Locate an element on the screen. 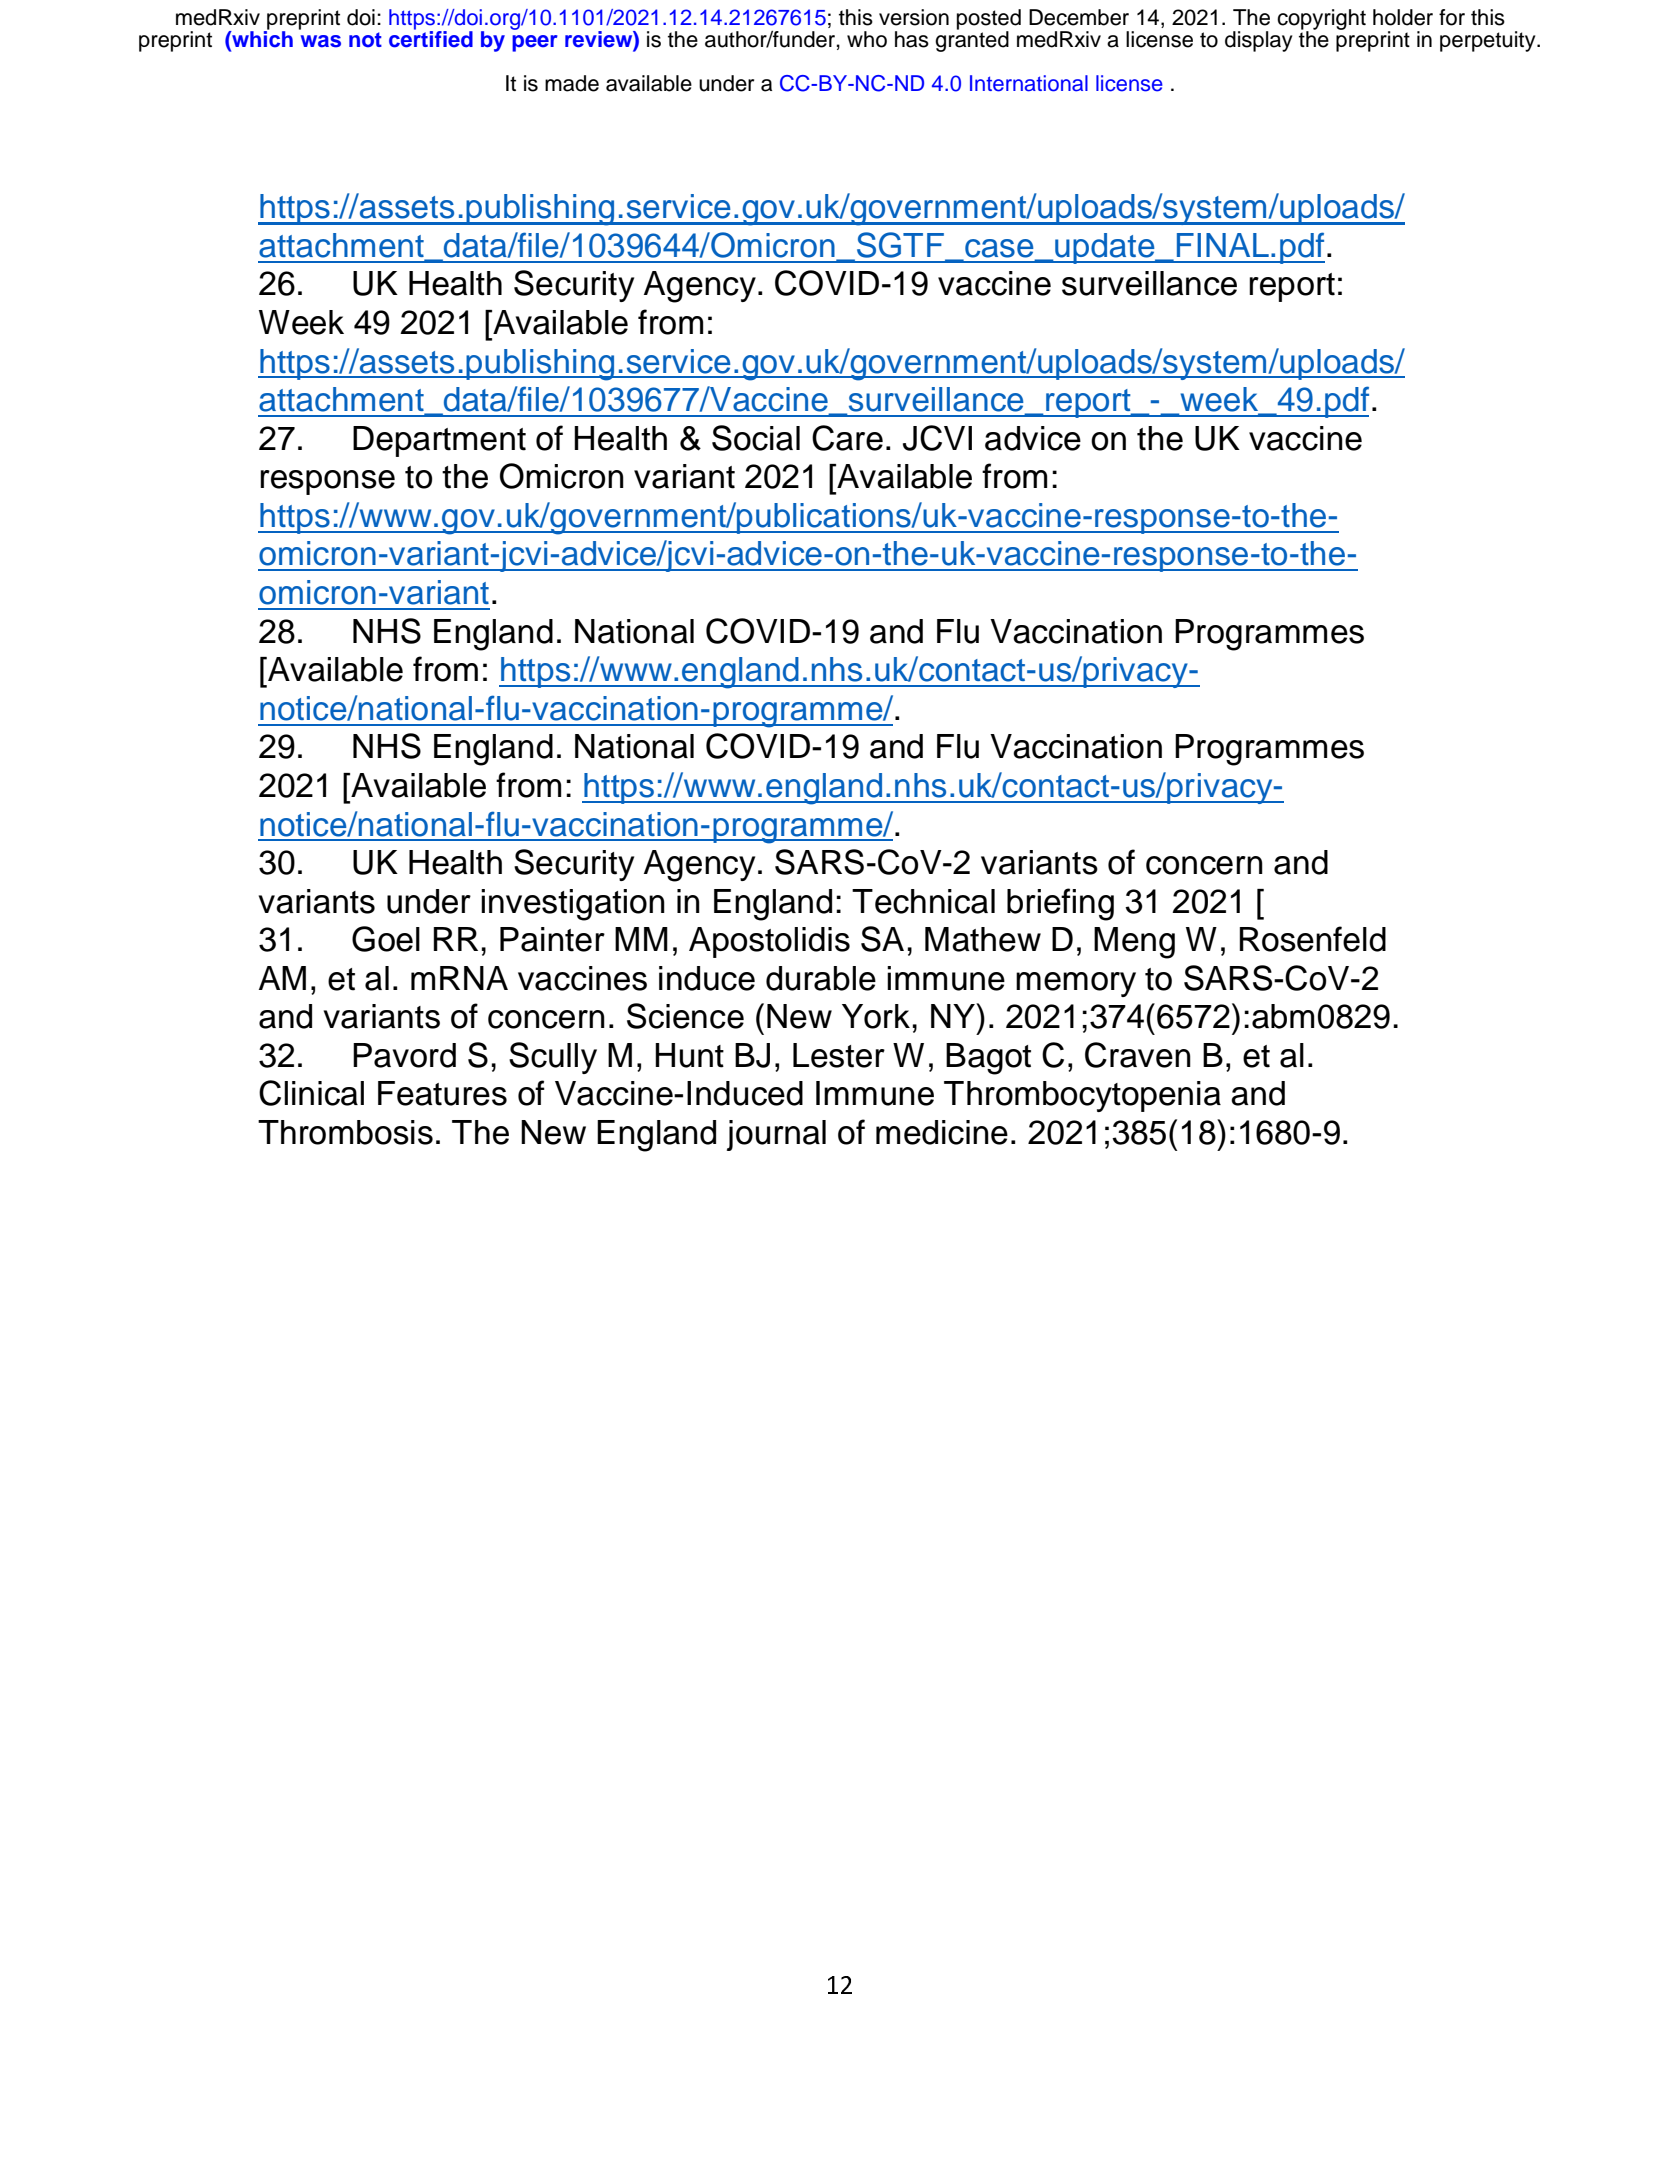 The height and width of the screenshot is (2174, 1680). perpetuity is located at coordinates (1489, 41).
